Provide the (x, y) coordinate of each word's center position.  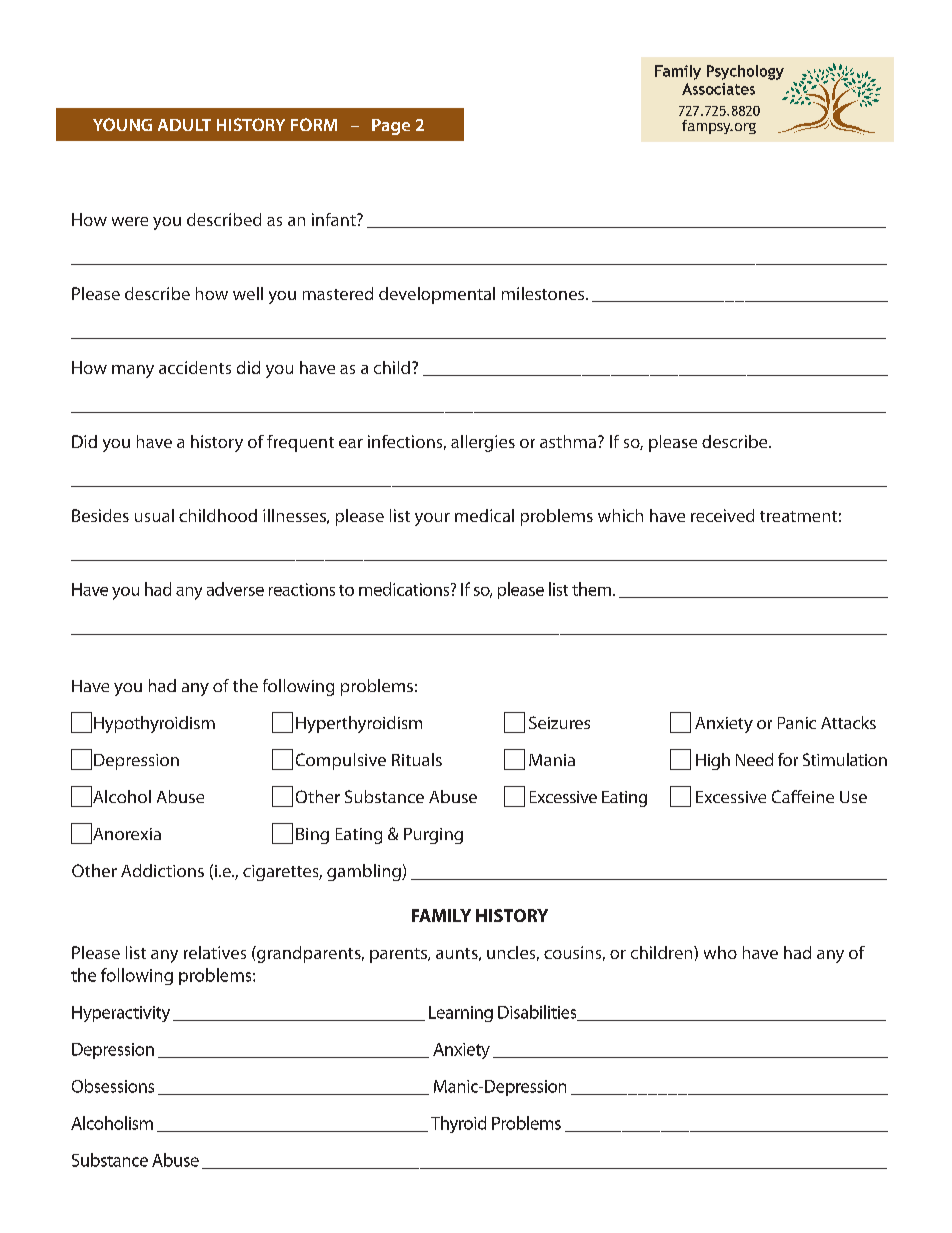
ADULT (184, 125)
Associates (718, 89)
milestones (544, 293)
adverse (235, 589)
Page (391, 127)
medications (405, 589)
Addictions (162, 870)
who (720, 952)
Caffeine (803, 796)
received (722, 515)
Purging (433, 836)
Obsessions (113, 1086)
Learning (461, 1014)
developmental (437, 295)
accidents (195, 367)
